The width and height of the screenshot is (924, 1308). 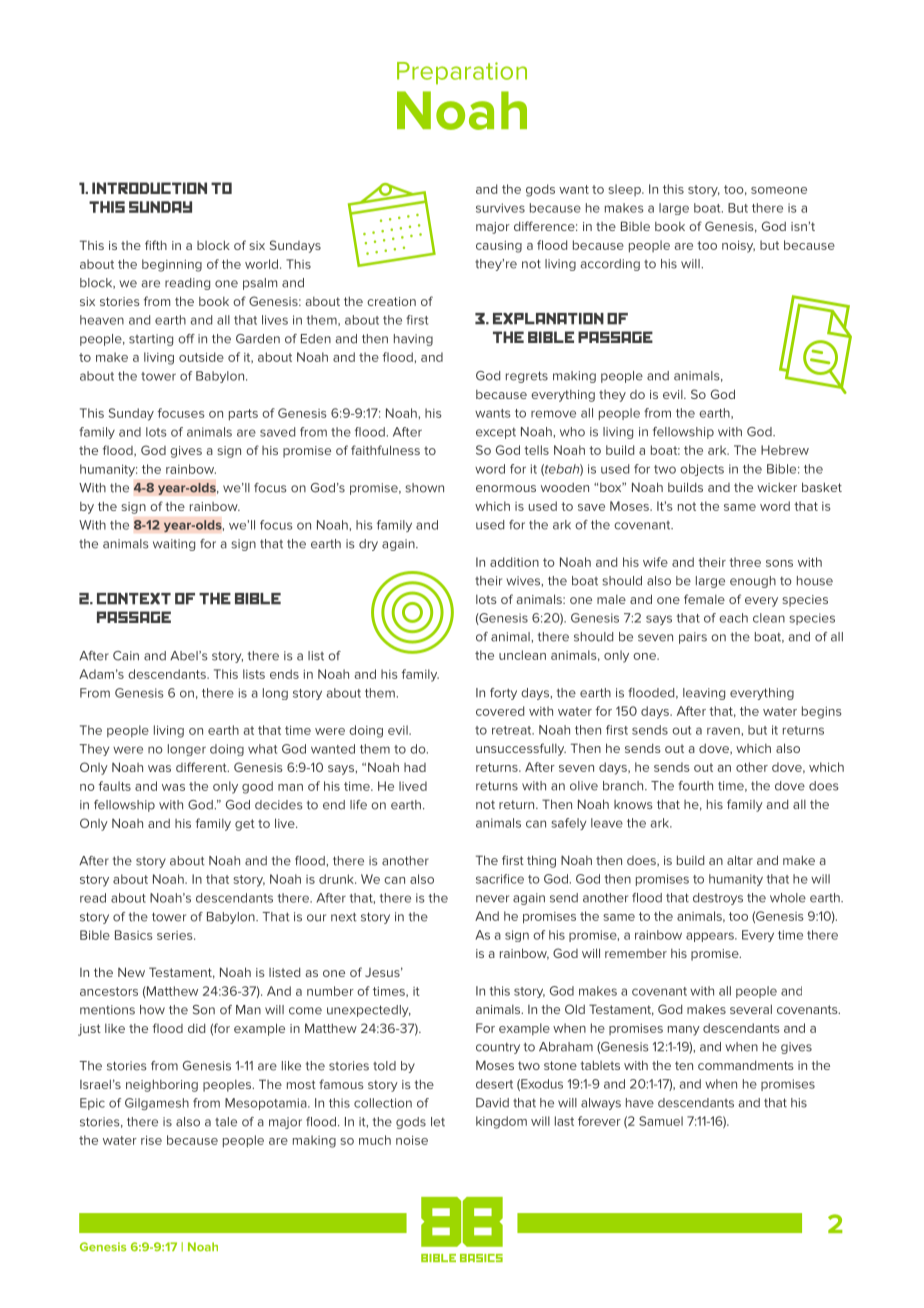 I want to click on Preparation, so click(x=462, y=73).
